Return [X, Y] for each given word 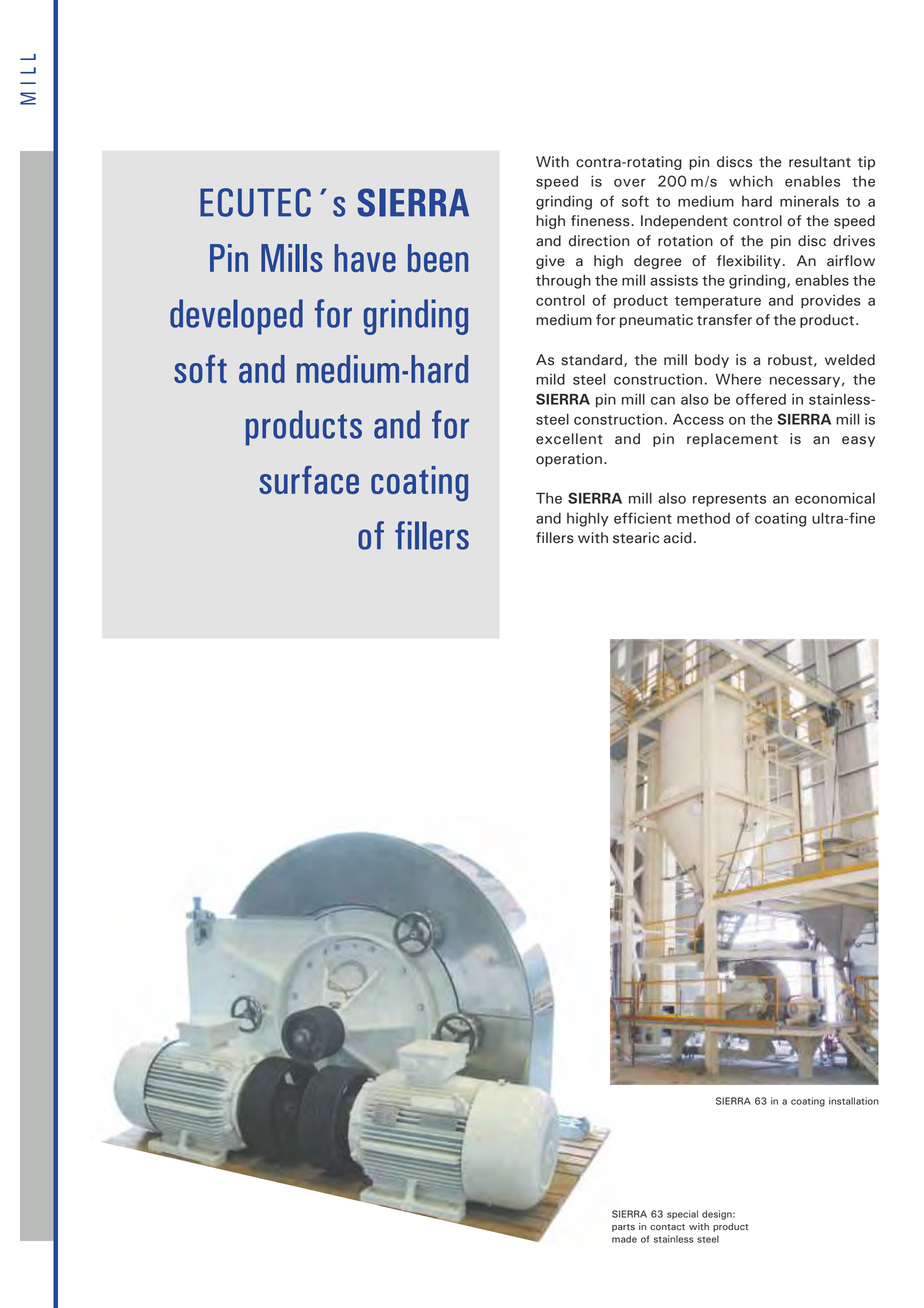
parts [623, 1228]
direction [599, 241]
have [365, 258]
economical [835, 498]
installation [854, 1101]
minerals [809, 201]
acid [677, 538]
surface [309, 480]
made [624, 1239]
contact [667, 1227]
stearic [636, 538]
